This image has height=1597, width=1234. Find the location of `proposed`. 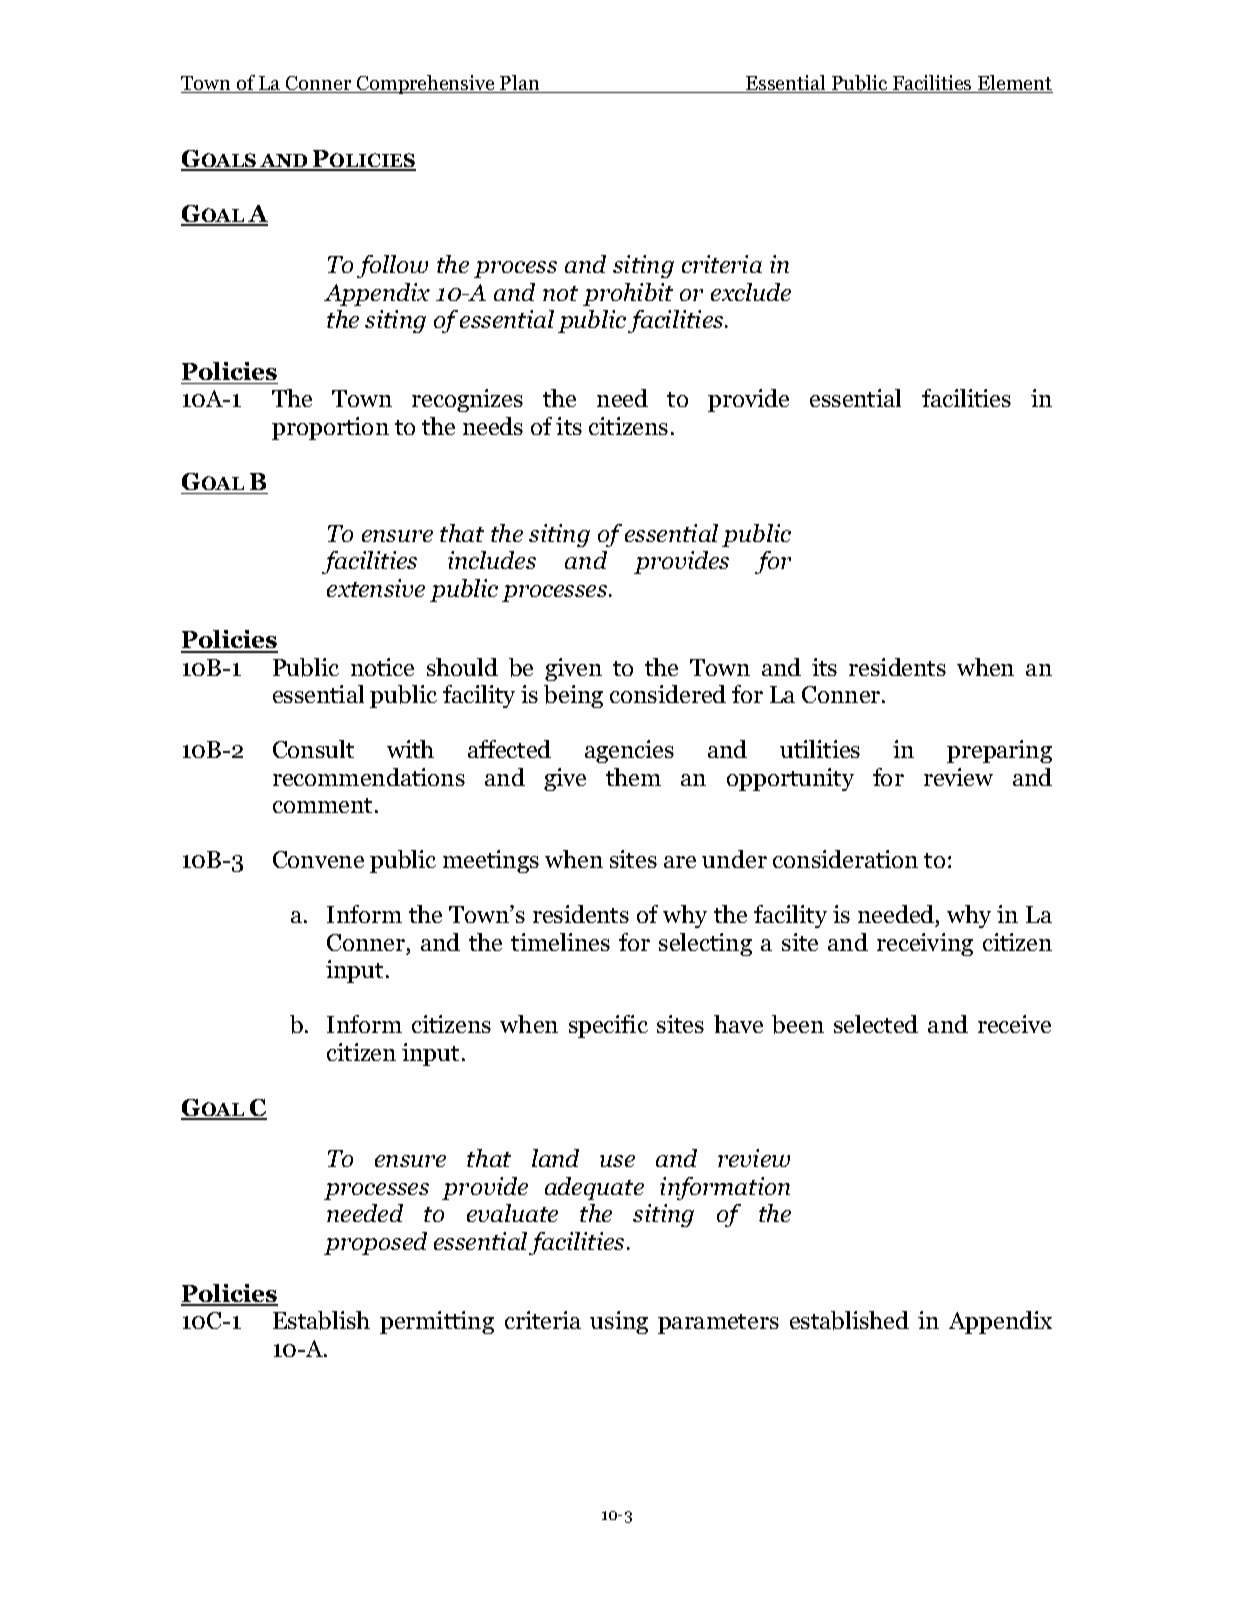

proposed is located at coordinates (375, 1243).
